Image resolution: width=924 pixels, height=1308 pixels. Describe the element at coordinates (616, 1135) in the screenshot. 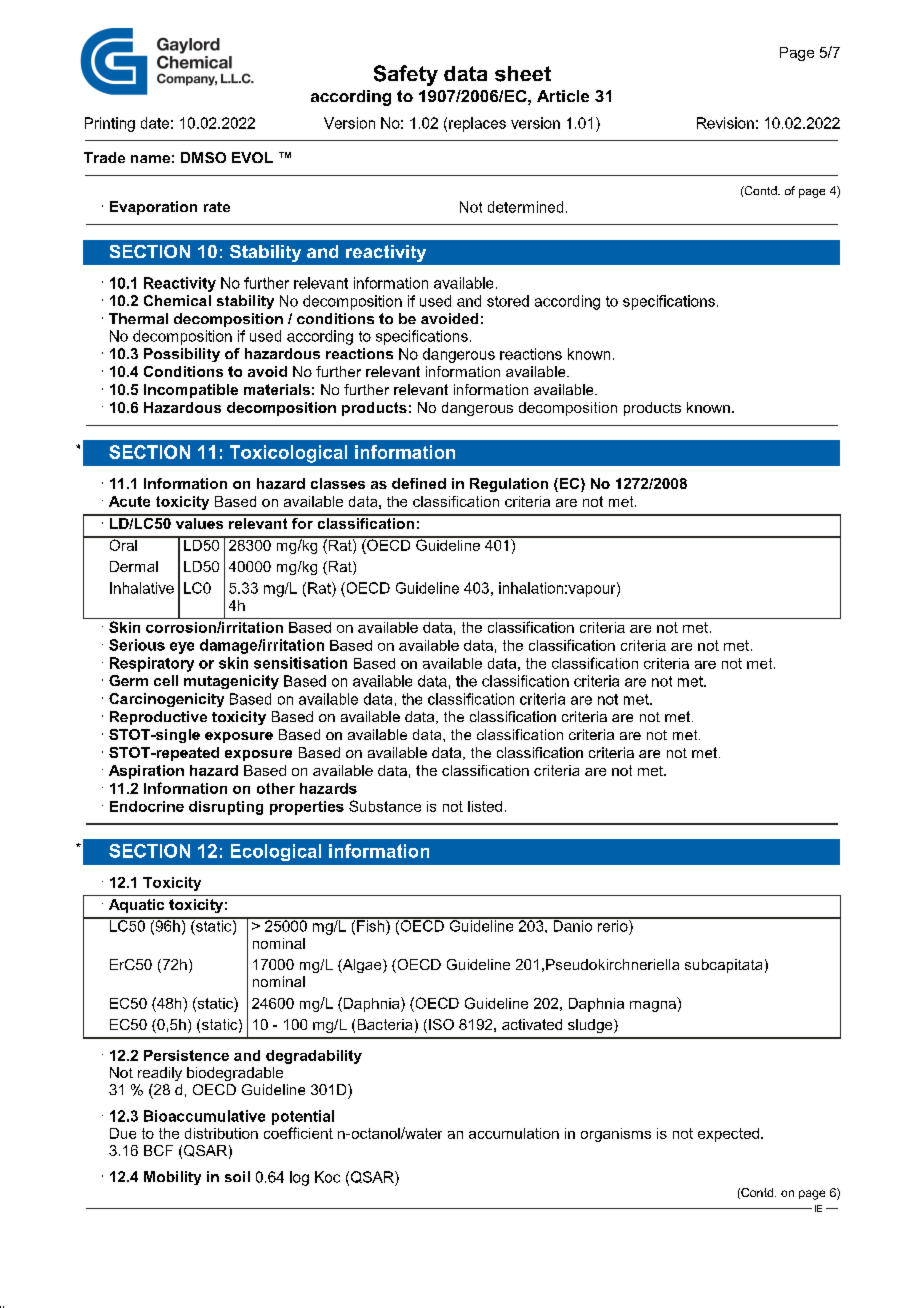

I see `organisms` at that location.
